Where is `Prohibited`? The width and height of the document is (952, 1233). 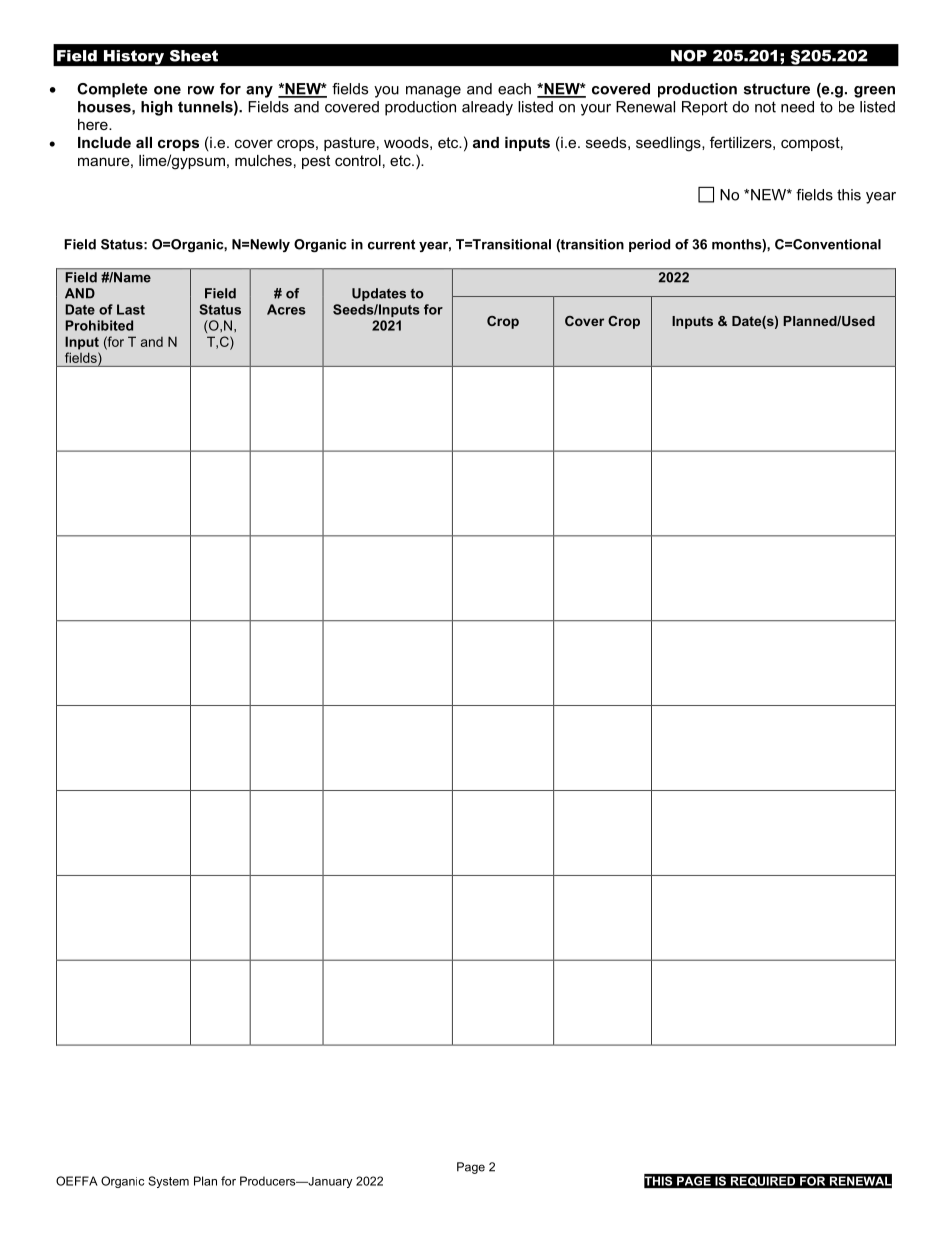
Prohibited is located at coordinates (99, 325).
